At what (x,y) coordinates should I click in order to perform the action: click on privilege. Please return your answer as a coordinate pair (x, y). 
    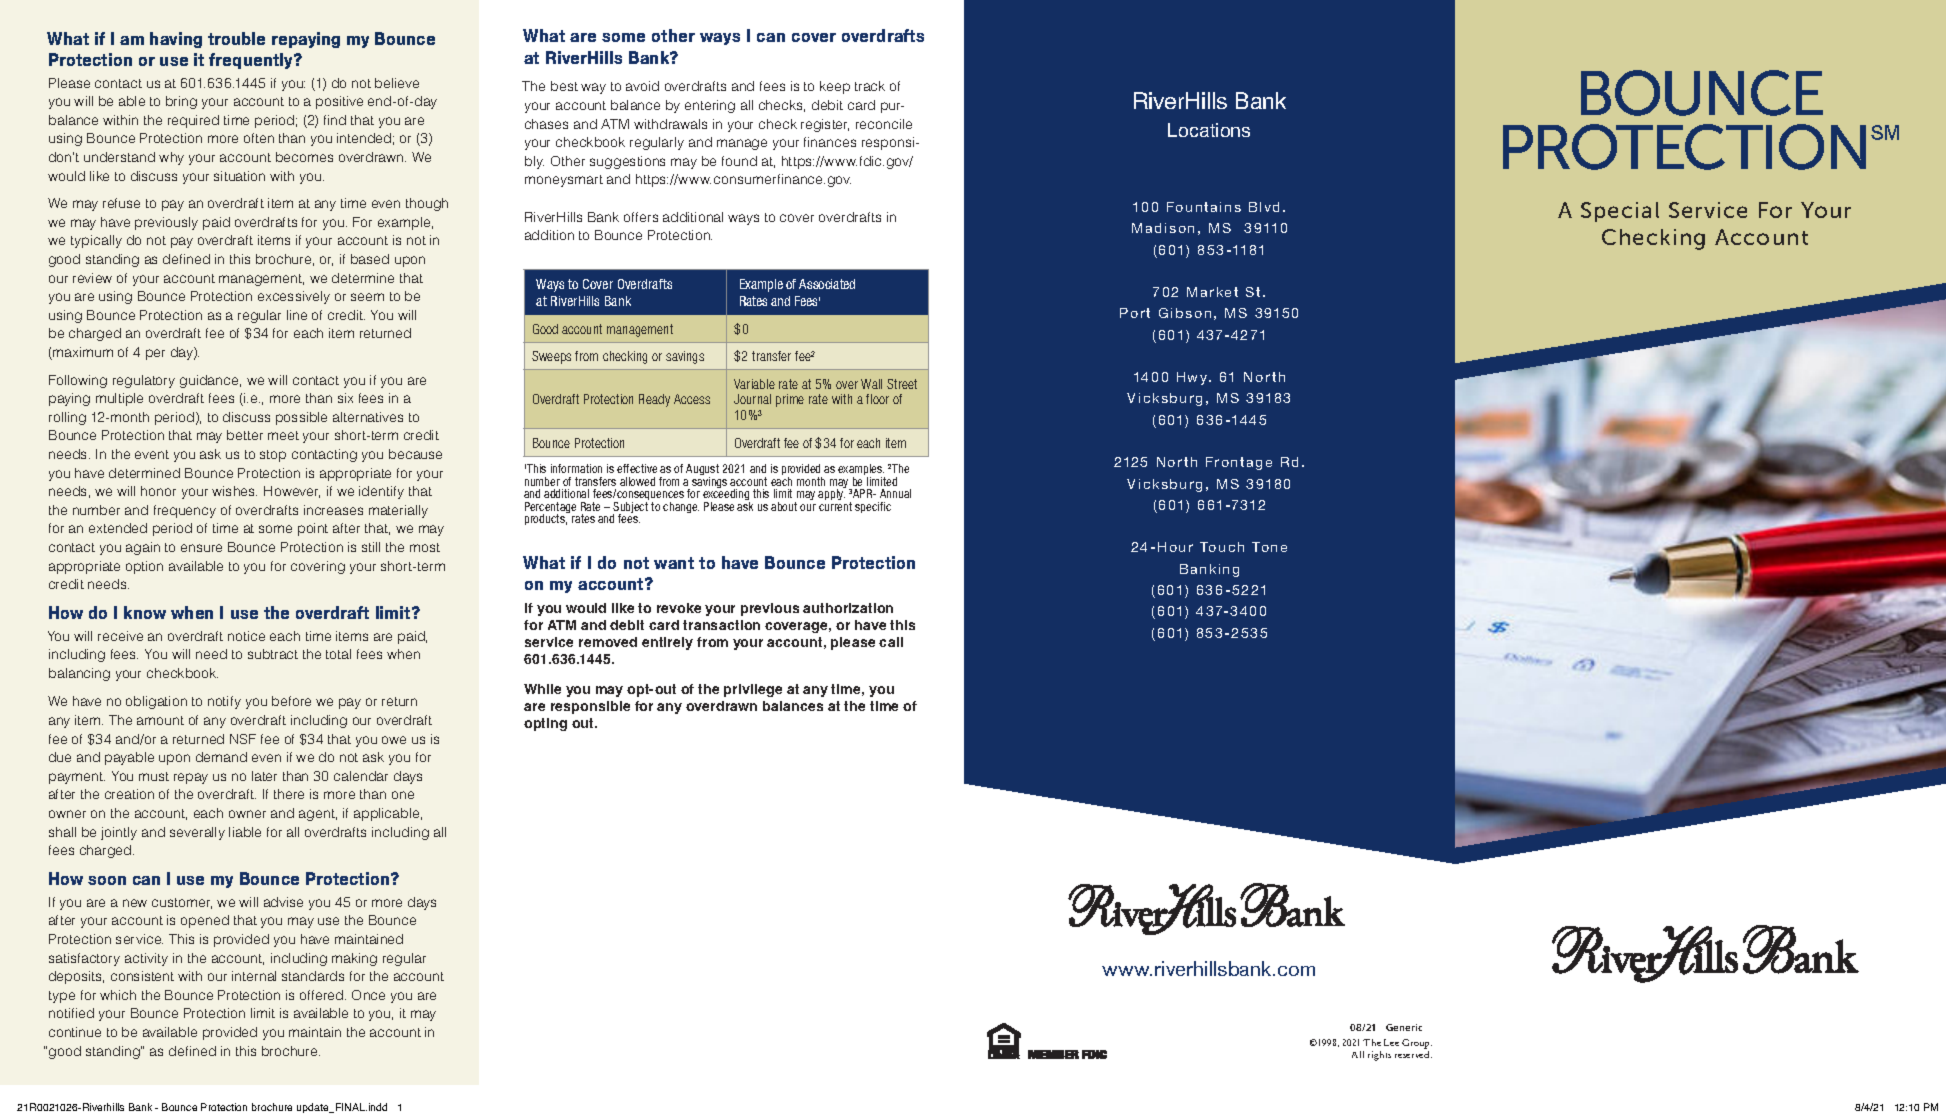
    Looking at the image, I should click on (753, 690).
